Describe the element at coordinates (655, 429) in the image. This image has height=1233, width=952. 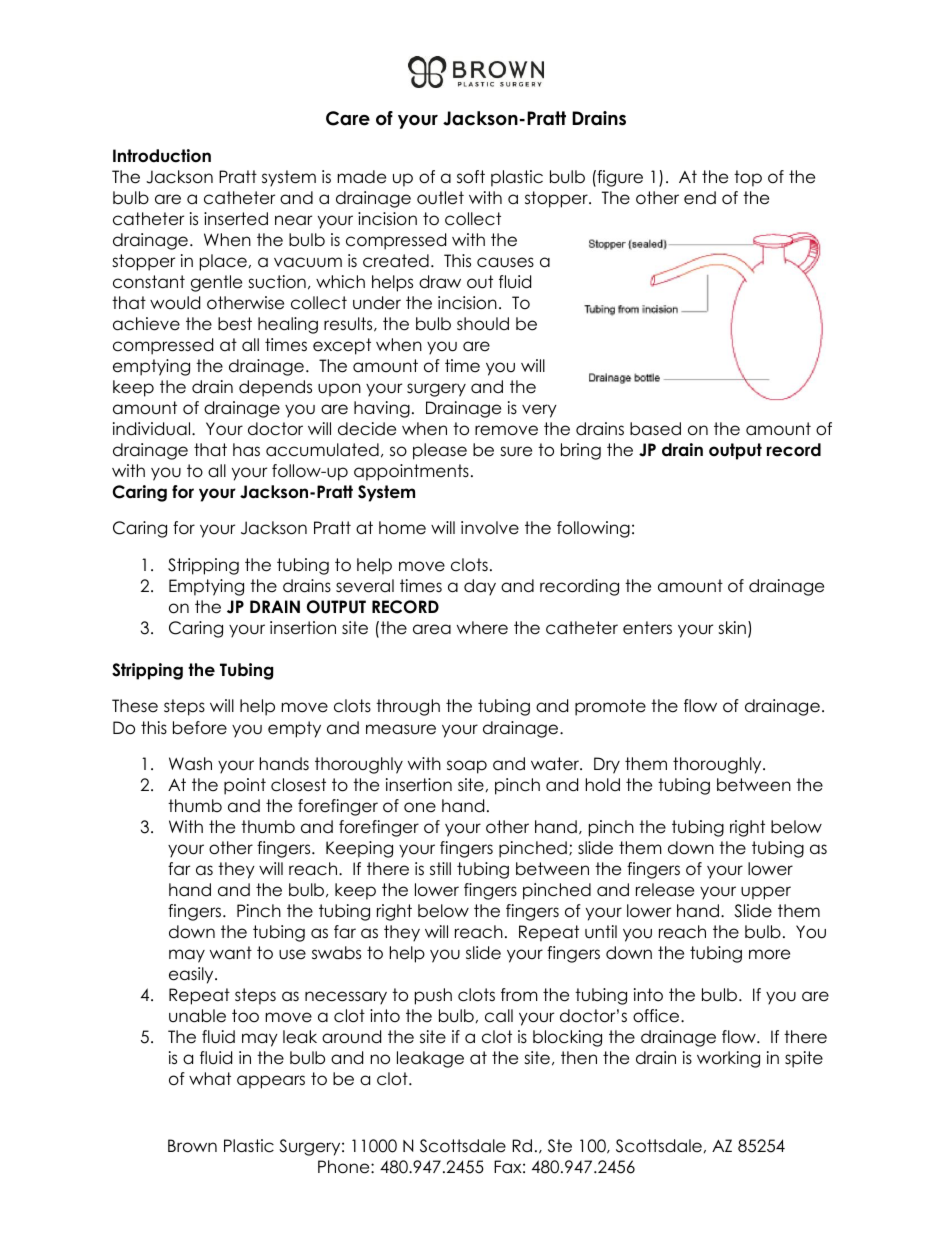
I see `based` at that location.
